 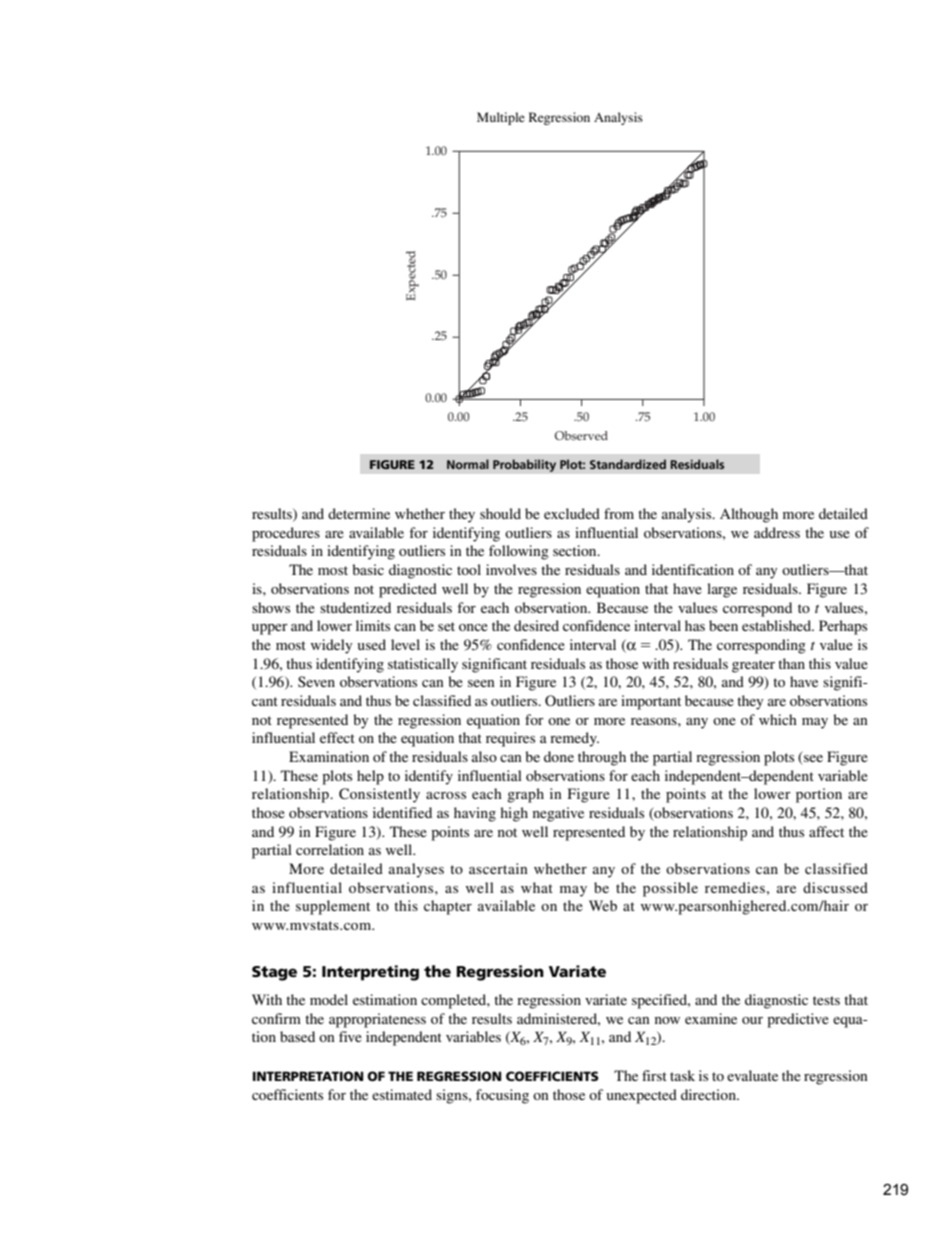 What do you see at coordinates (502, 1096) in the screenshot?
I see `focusing` at bounding box center [502, 1096].
